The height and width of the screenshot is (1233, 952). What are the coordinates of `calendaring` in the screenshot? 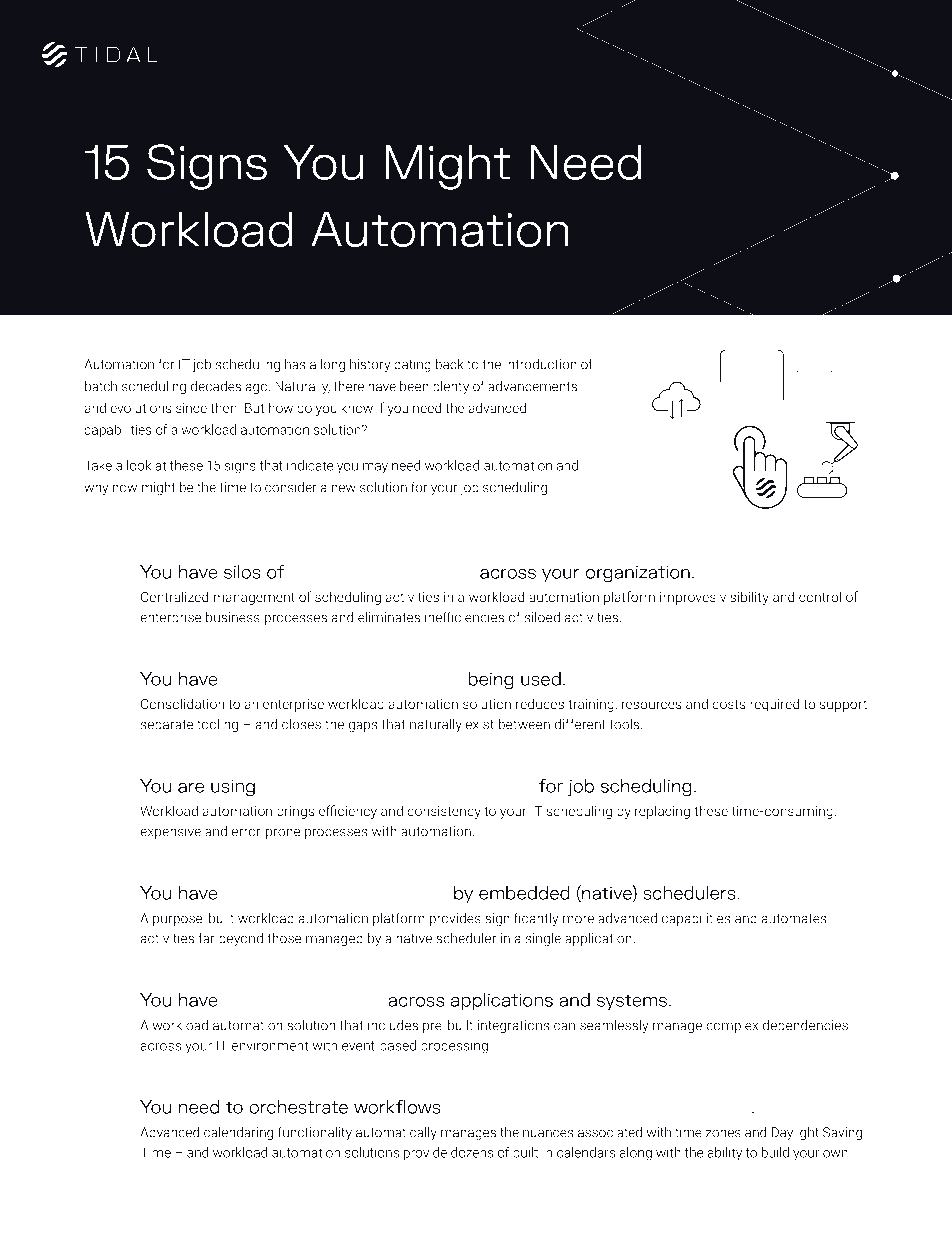 It's located at (238, 1133).
